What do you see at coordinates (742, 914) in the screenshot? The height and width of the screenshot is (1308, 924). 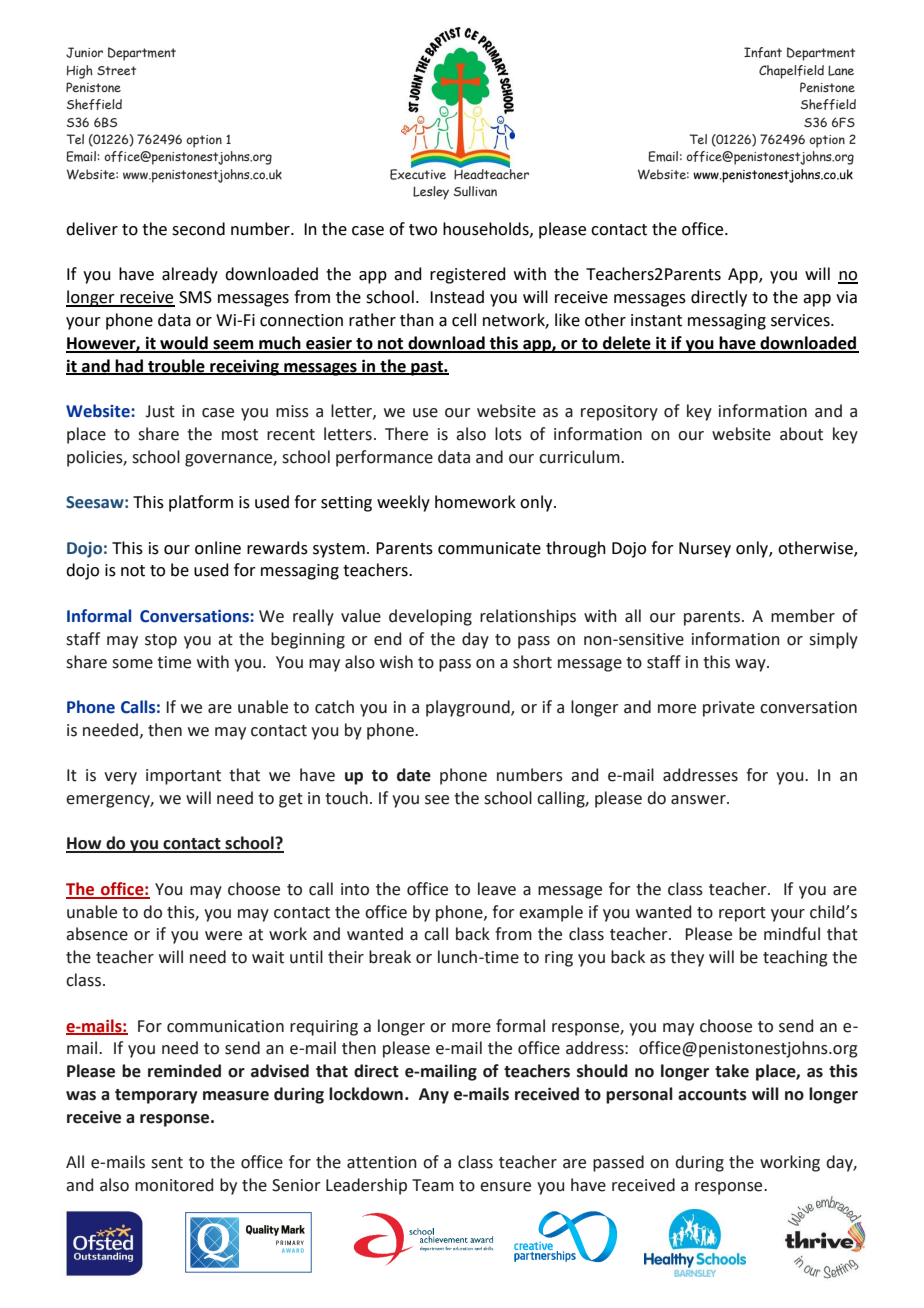 I see `report` at bounding box center [742, 914].
